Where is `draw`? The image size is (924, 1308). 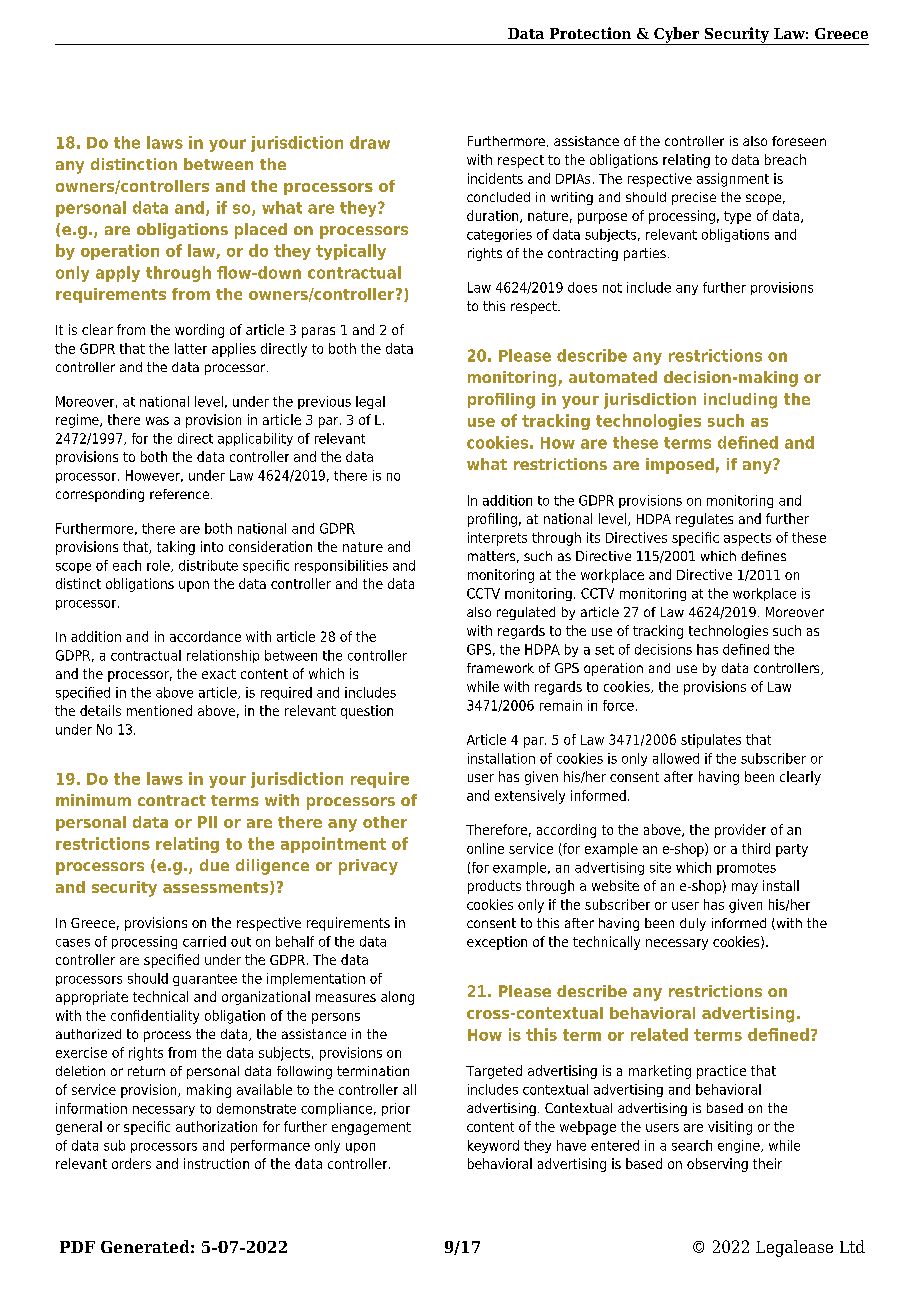 draw is located at coordinates (370, 142).
